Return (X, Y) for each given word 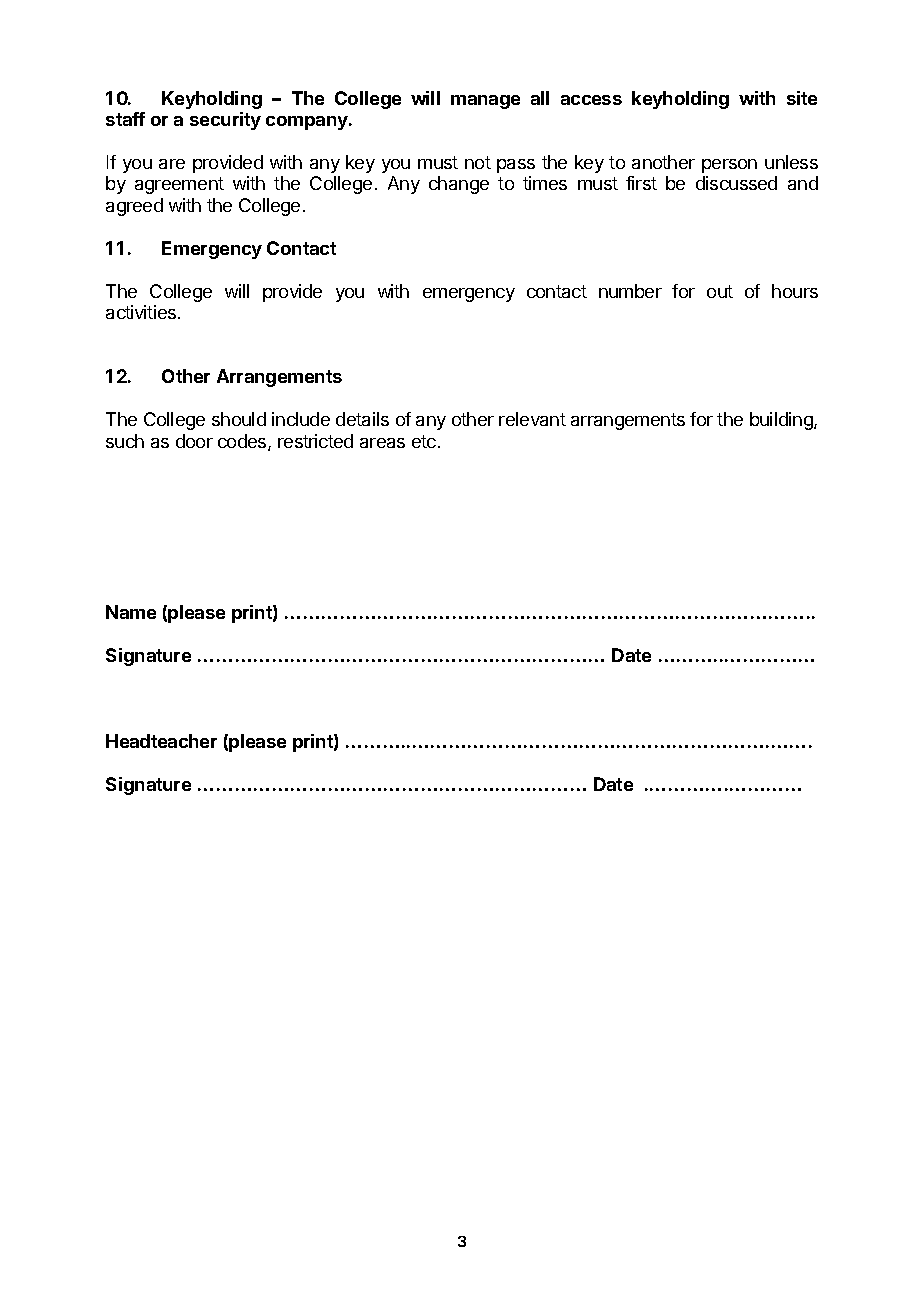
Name (131, 612)
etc (424, 441)
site (802, 98)
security (225, 121)
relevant (532, 419)
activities (142, 312)
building (782, 421)
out (720, 291)
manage (485, 102)
